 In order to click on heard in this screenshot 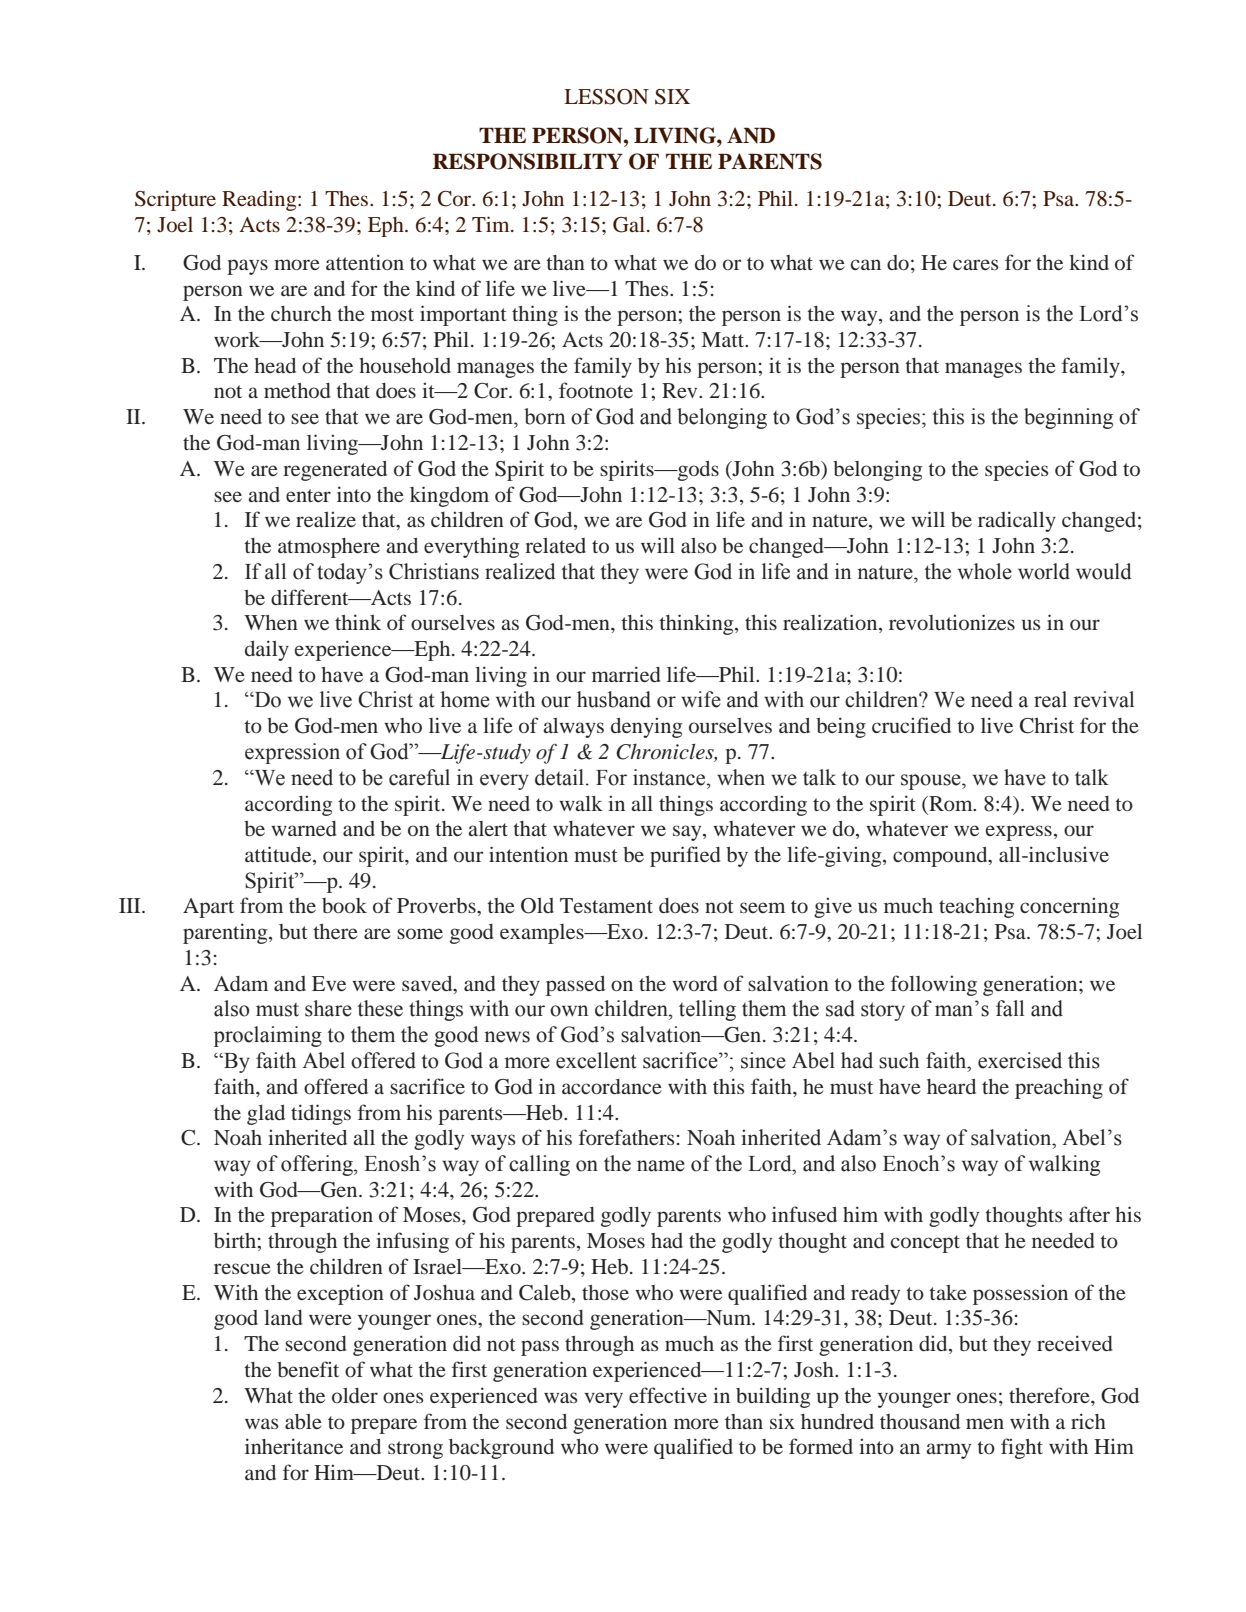, I will do `click(951, 1086)`.
